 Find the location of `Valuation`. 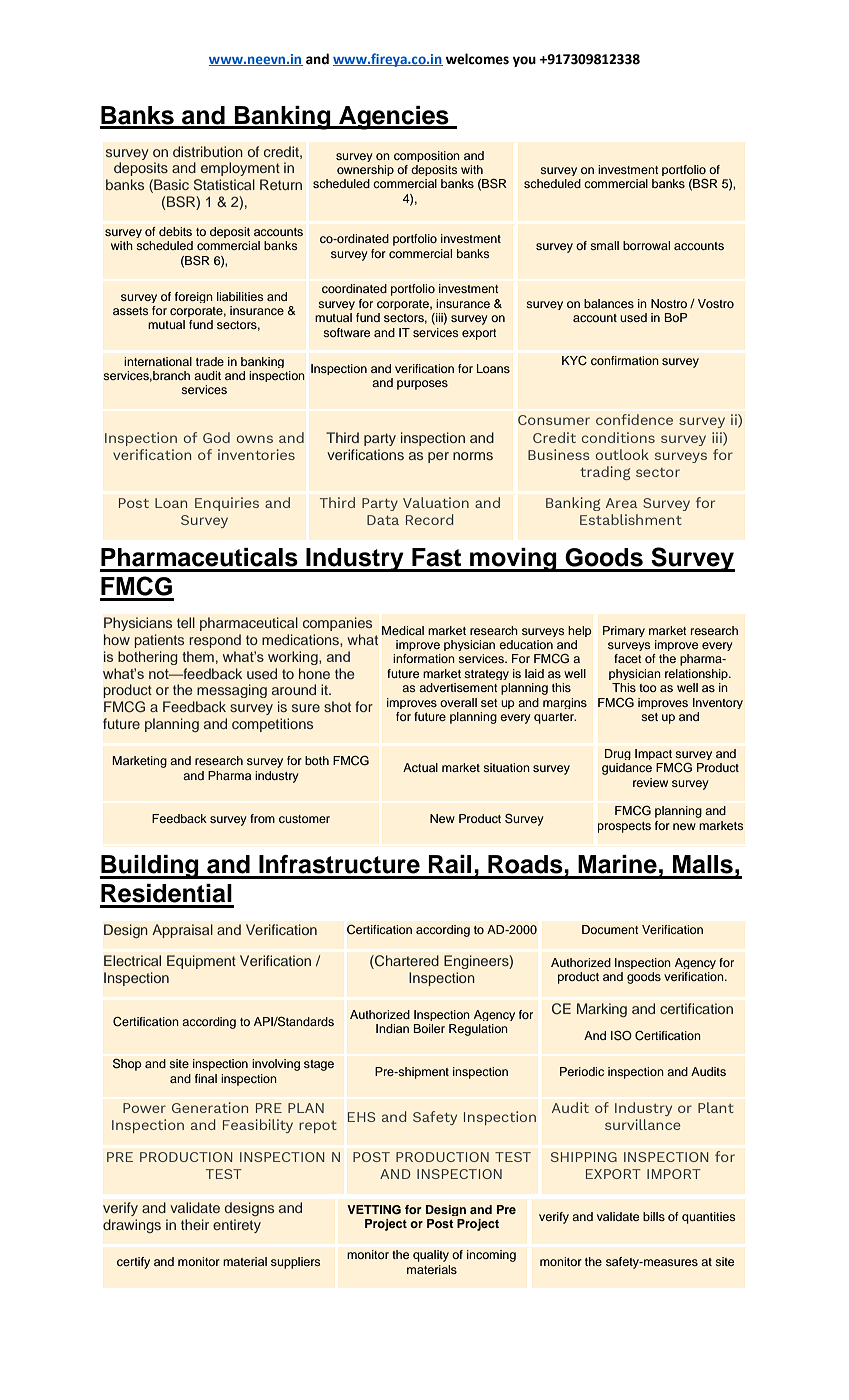

Valuation is located at coordinates (436, 502).
